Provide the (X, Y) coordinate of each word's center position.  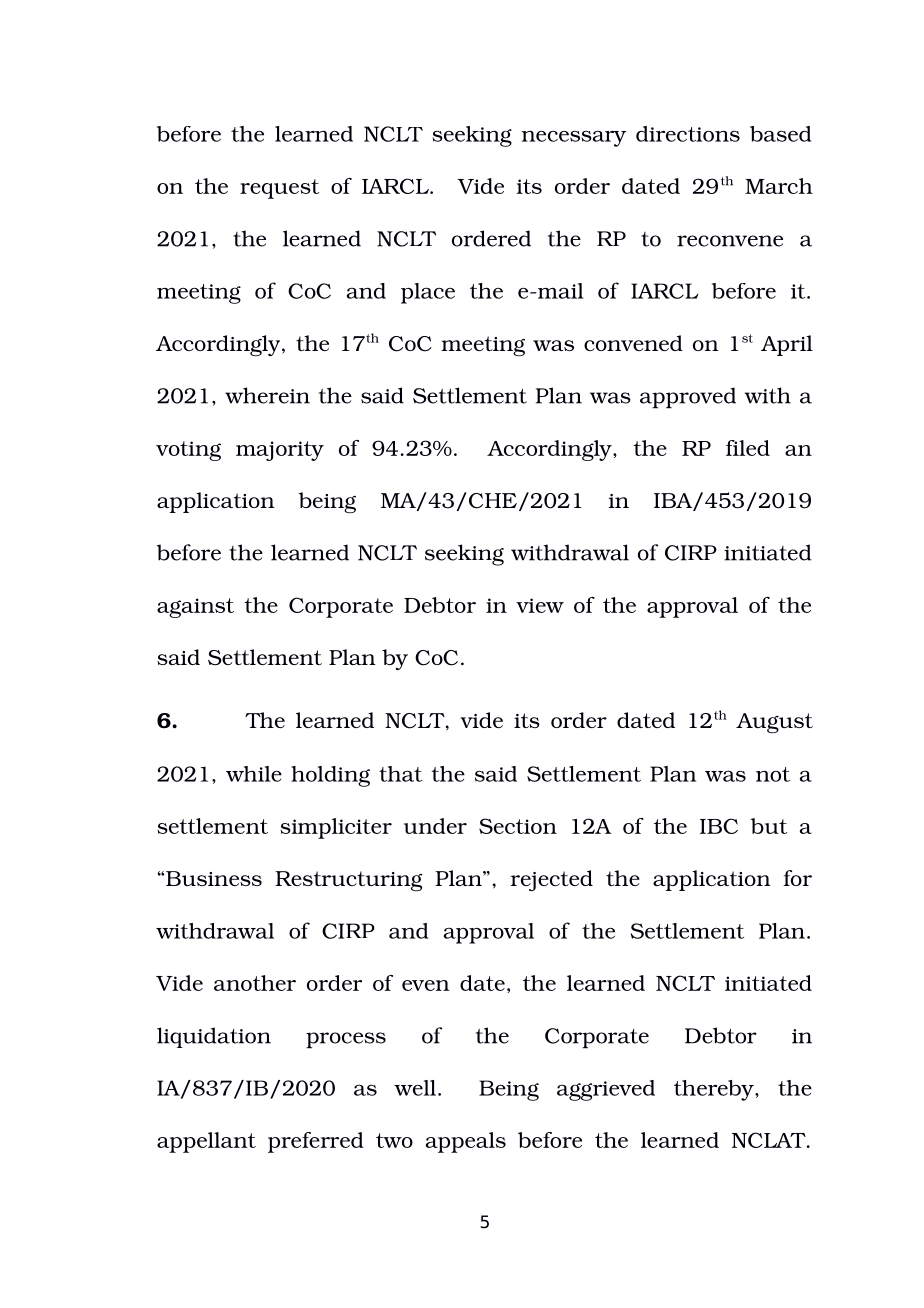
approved (688, 398)
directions (688, 134)
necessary (573, 138)
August (774, 723)
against (195, 608)
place (428, 293)
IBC (719, 826)
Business (213, 878)
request (279, 189)
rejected (552, 880)
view (540, 605)
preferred (316, 1142)
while (254, 774)
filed (748, 448)
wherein (267, 395)
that (400, 774)
